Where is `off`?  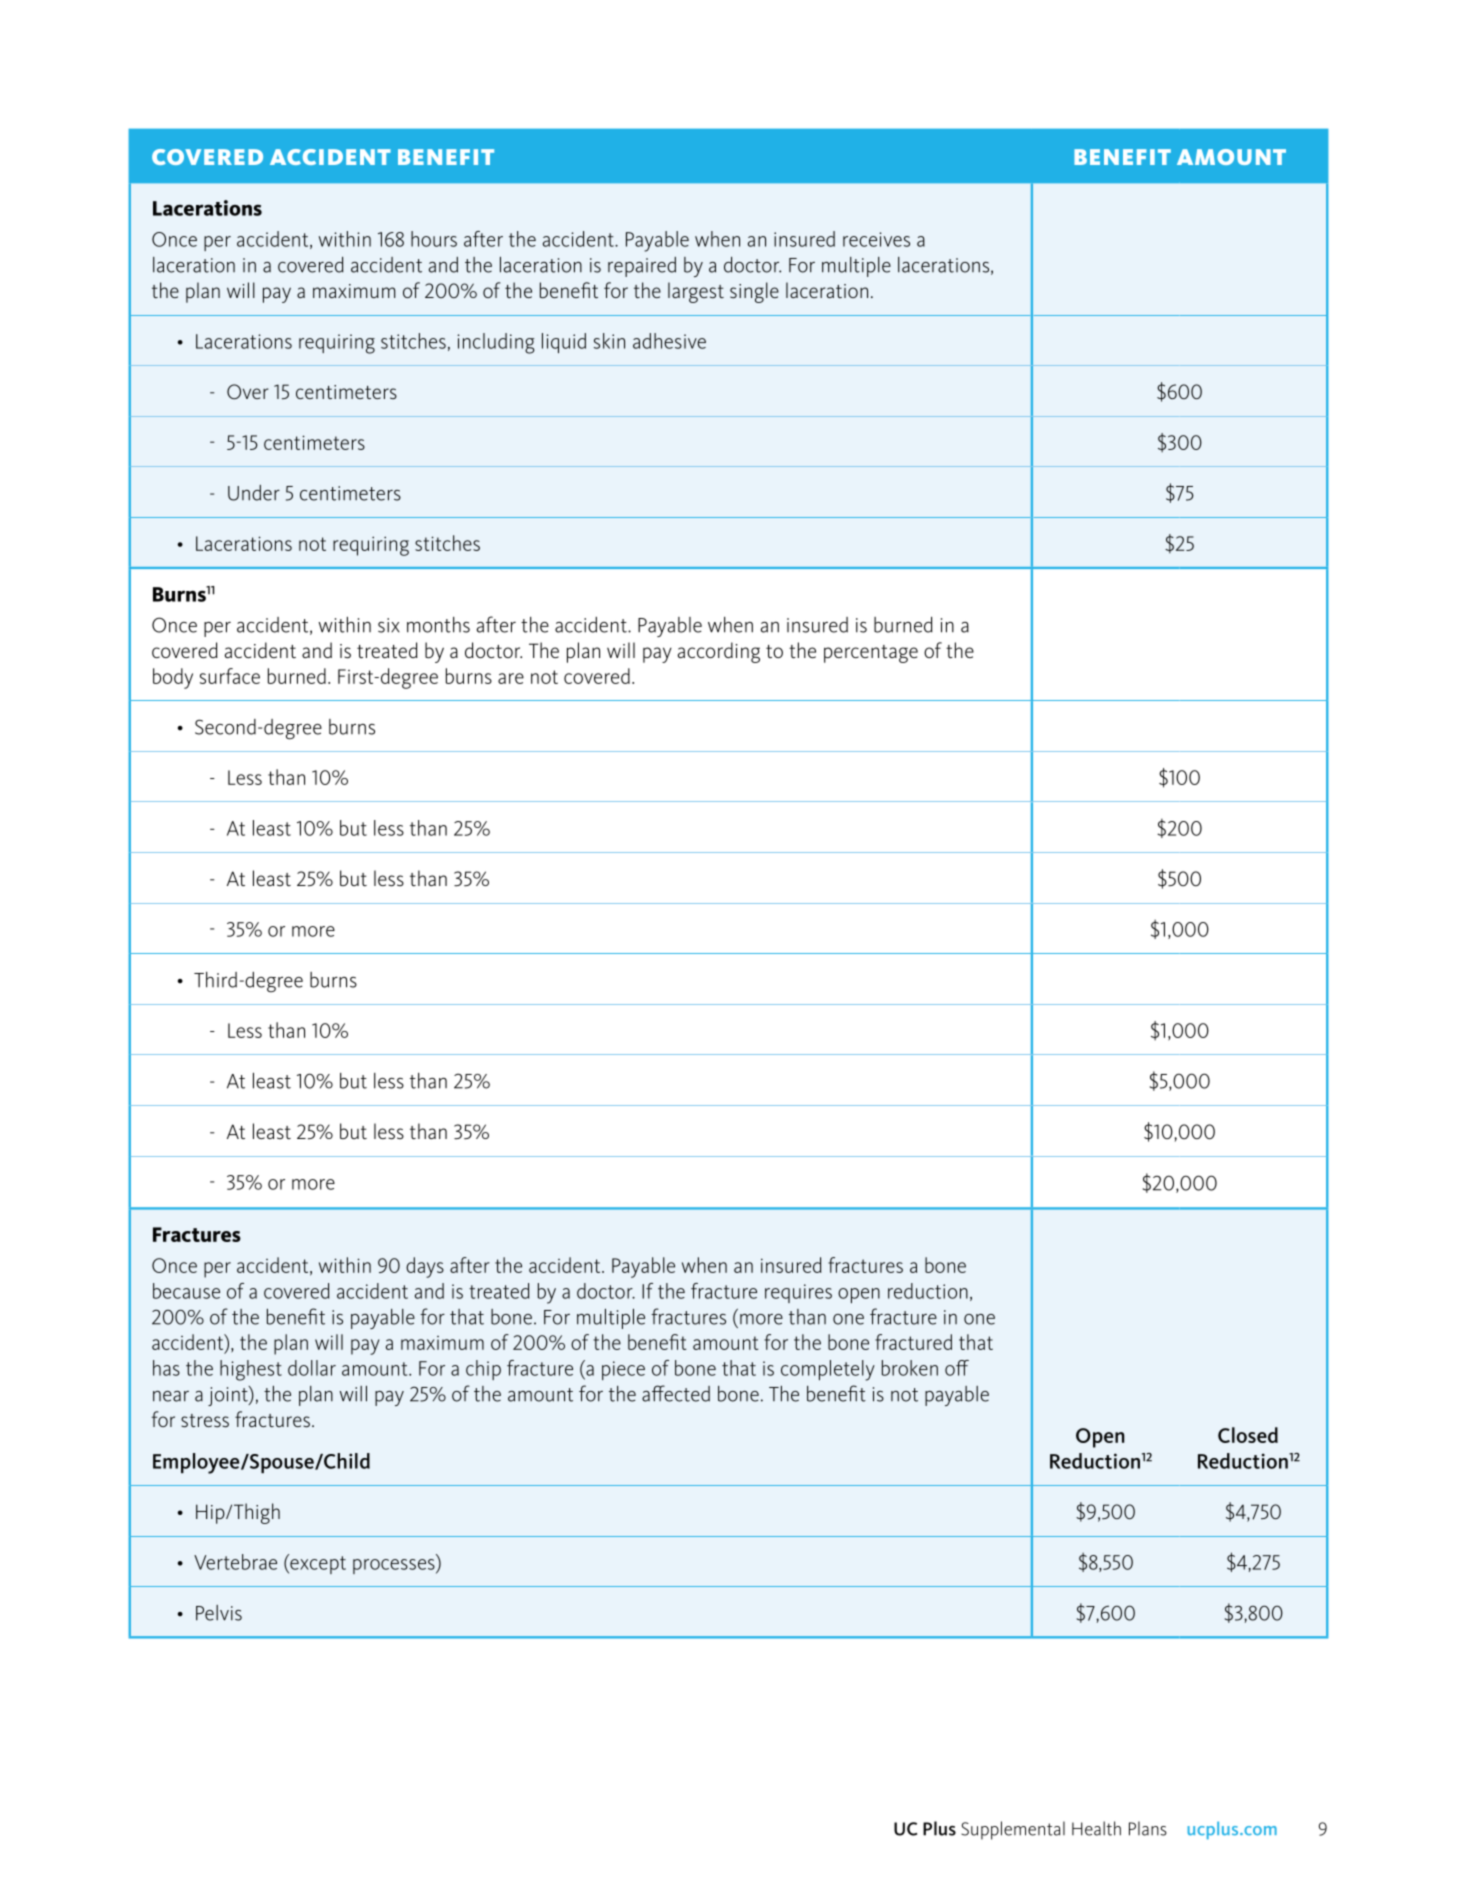
off is located at coordinates (957, 1368).
